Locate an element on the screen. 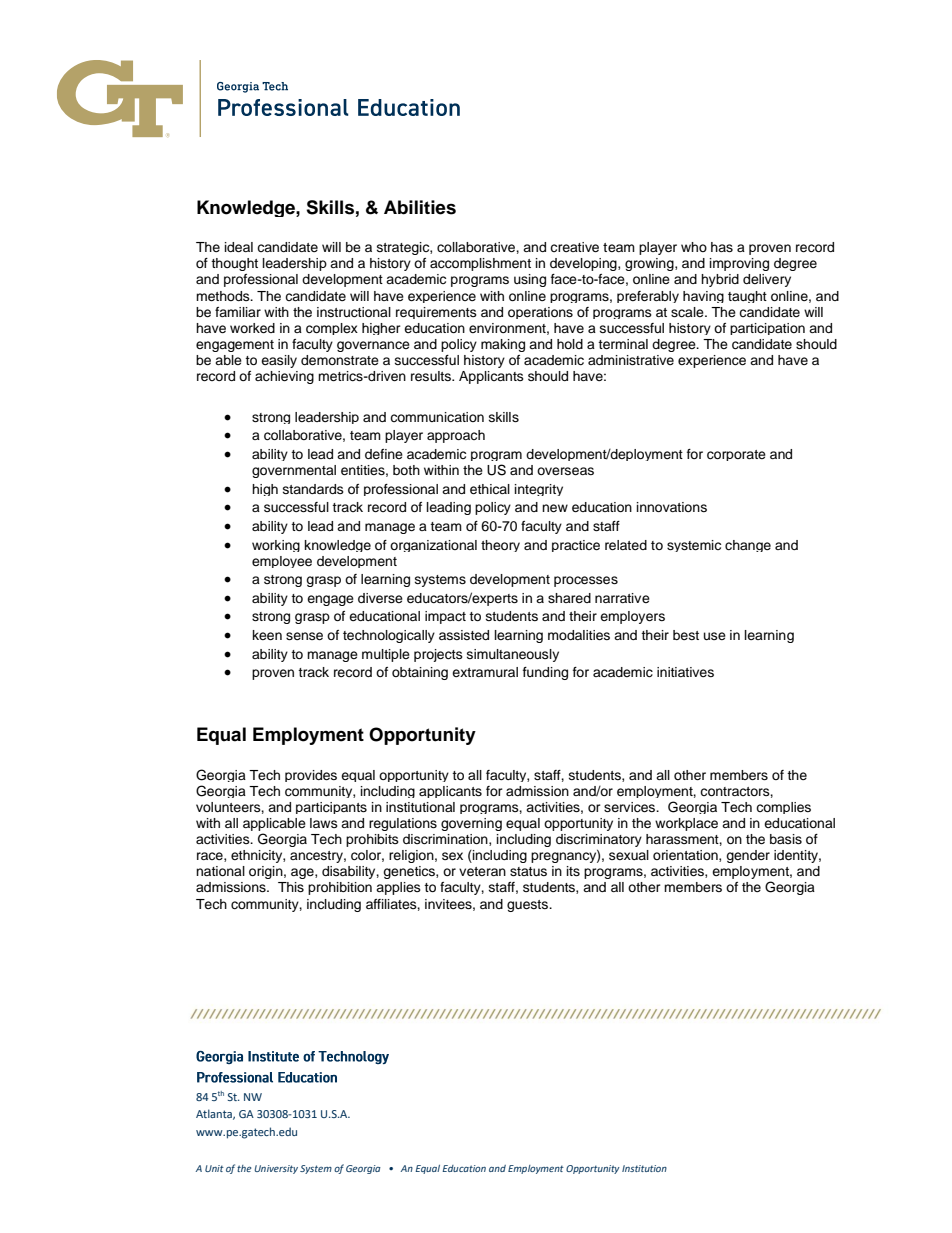 The image size is (952, 1233). workplace is located at coordinates (686, 824).
